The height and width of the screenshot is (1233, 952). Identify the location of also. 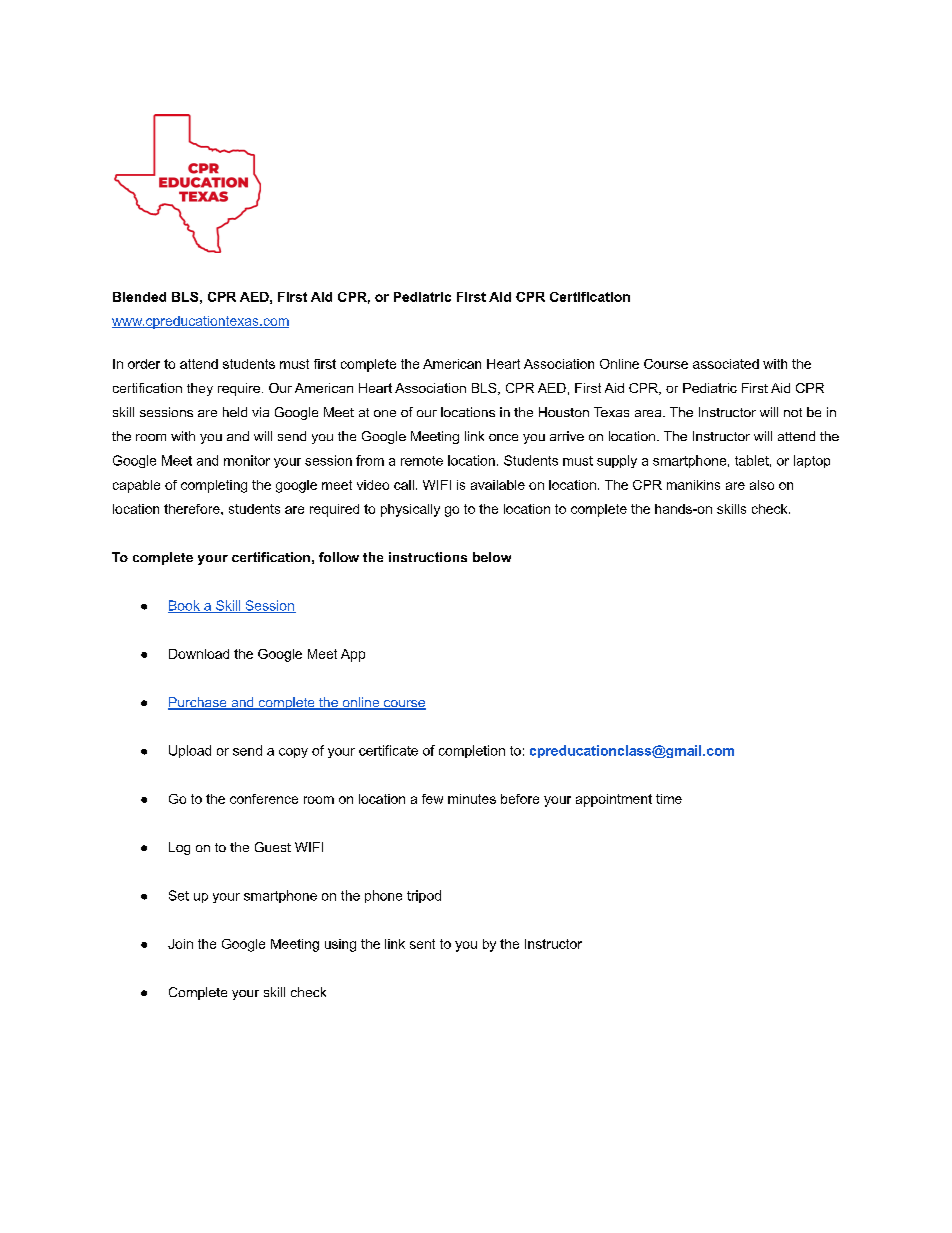
(762, 485).
